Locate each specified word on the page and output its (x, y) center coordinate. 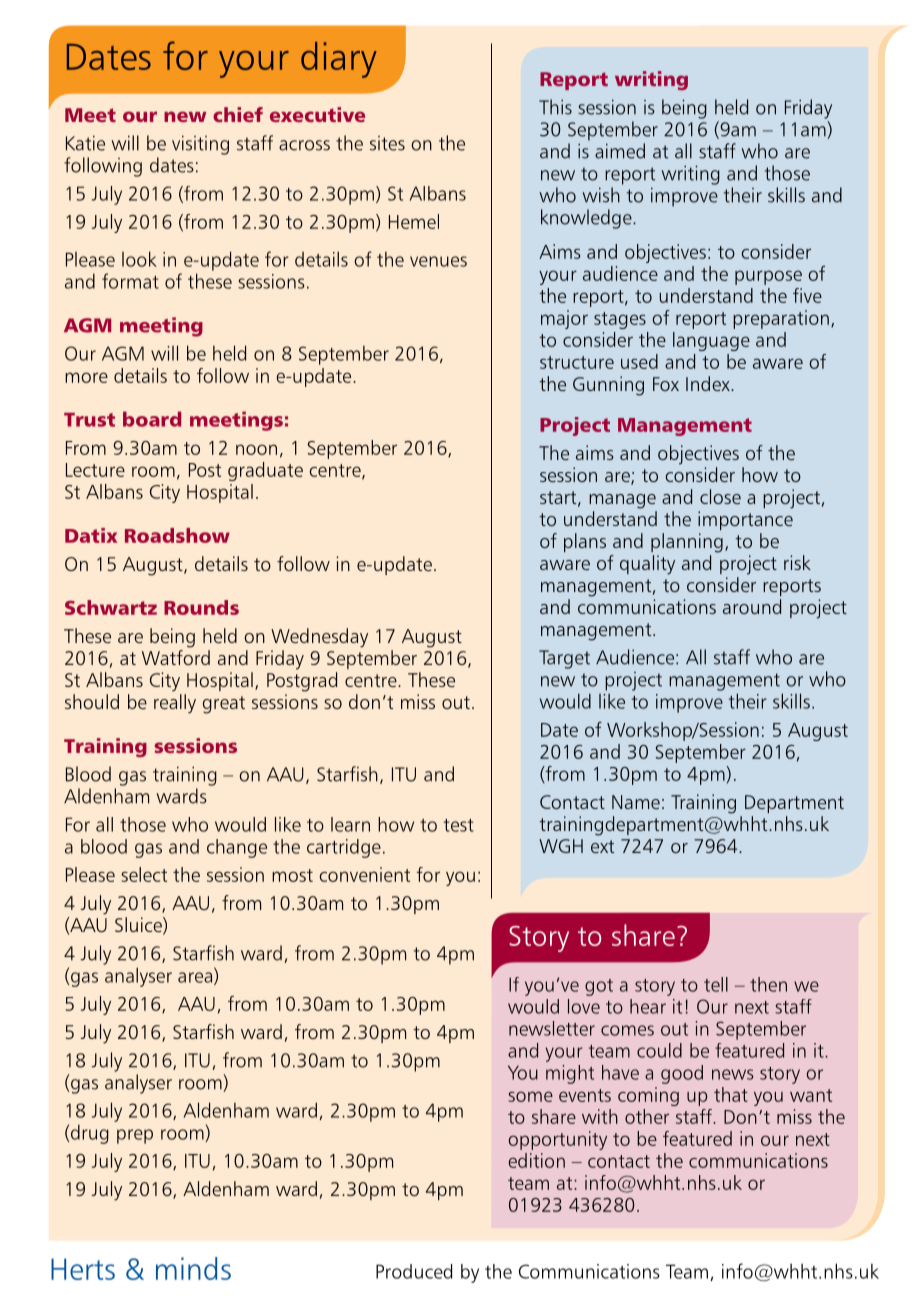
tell (716, 984)
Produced (414, 1271)
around (752, 606)
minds (193, 1268)
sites (387, 143)
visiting (200, 145)
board (152, 419)
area (195, 977)
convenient (364, 874)
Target (564, 659)
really (175, 704)
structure (577, 362)
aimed (620, 151)
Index (709, 383)
